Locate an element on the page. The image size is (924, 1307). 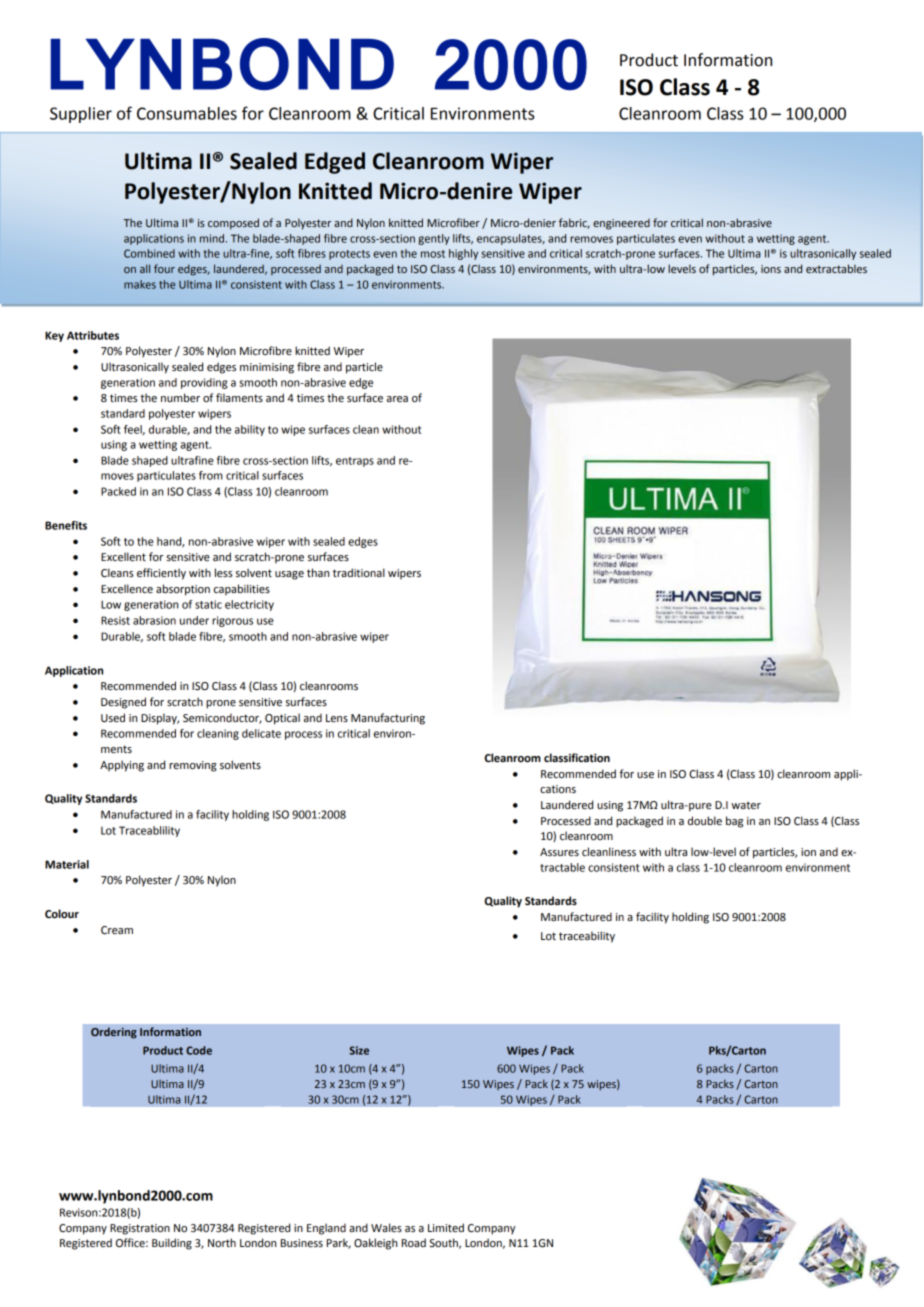
area is located at coordinates (397, 399).
